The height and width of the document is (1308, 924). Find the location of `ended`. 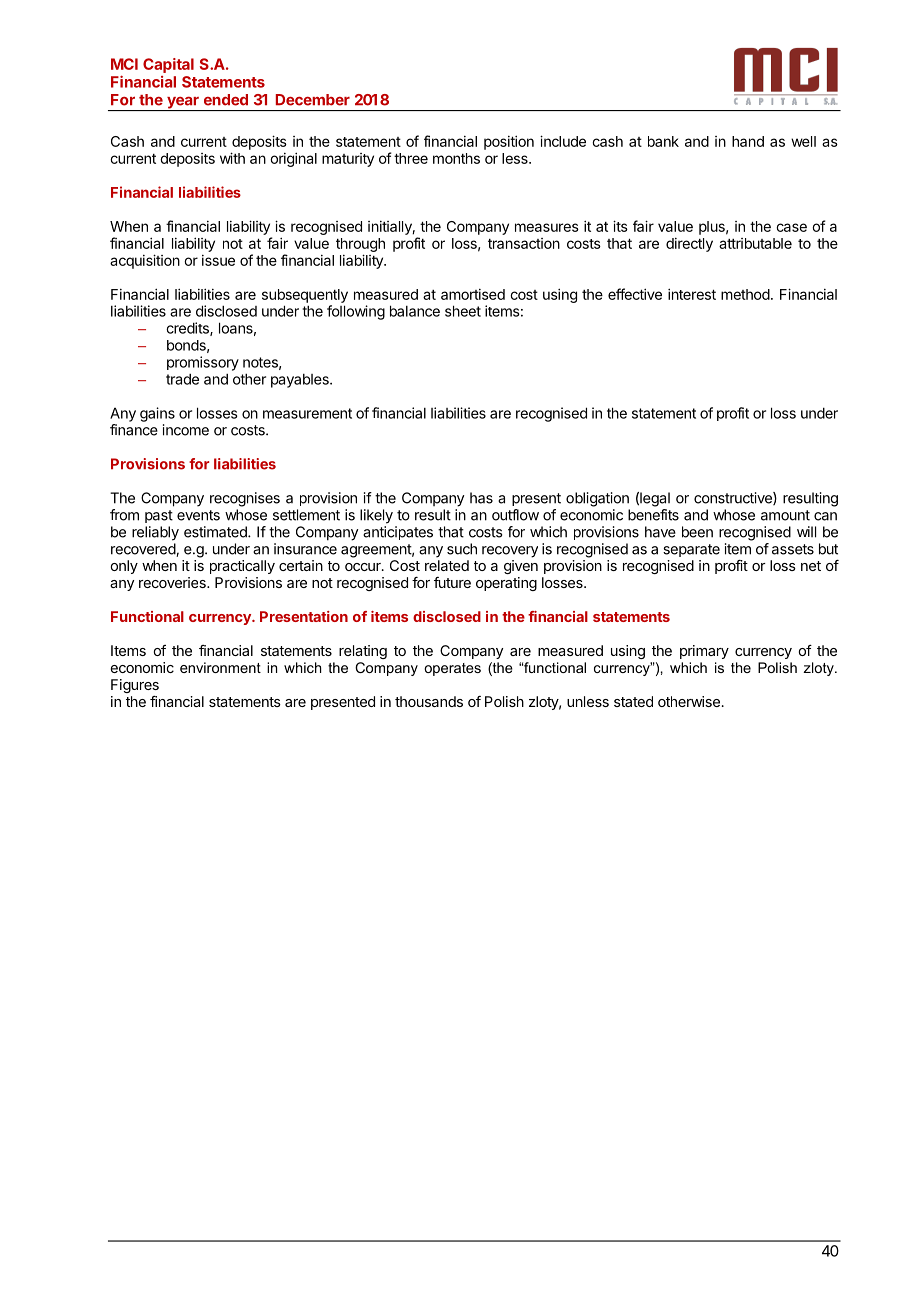

ended is located at coordinates (226, 100).
